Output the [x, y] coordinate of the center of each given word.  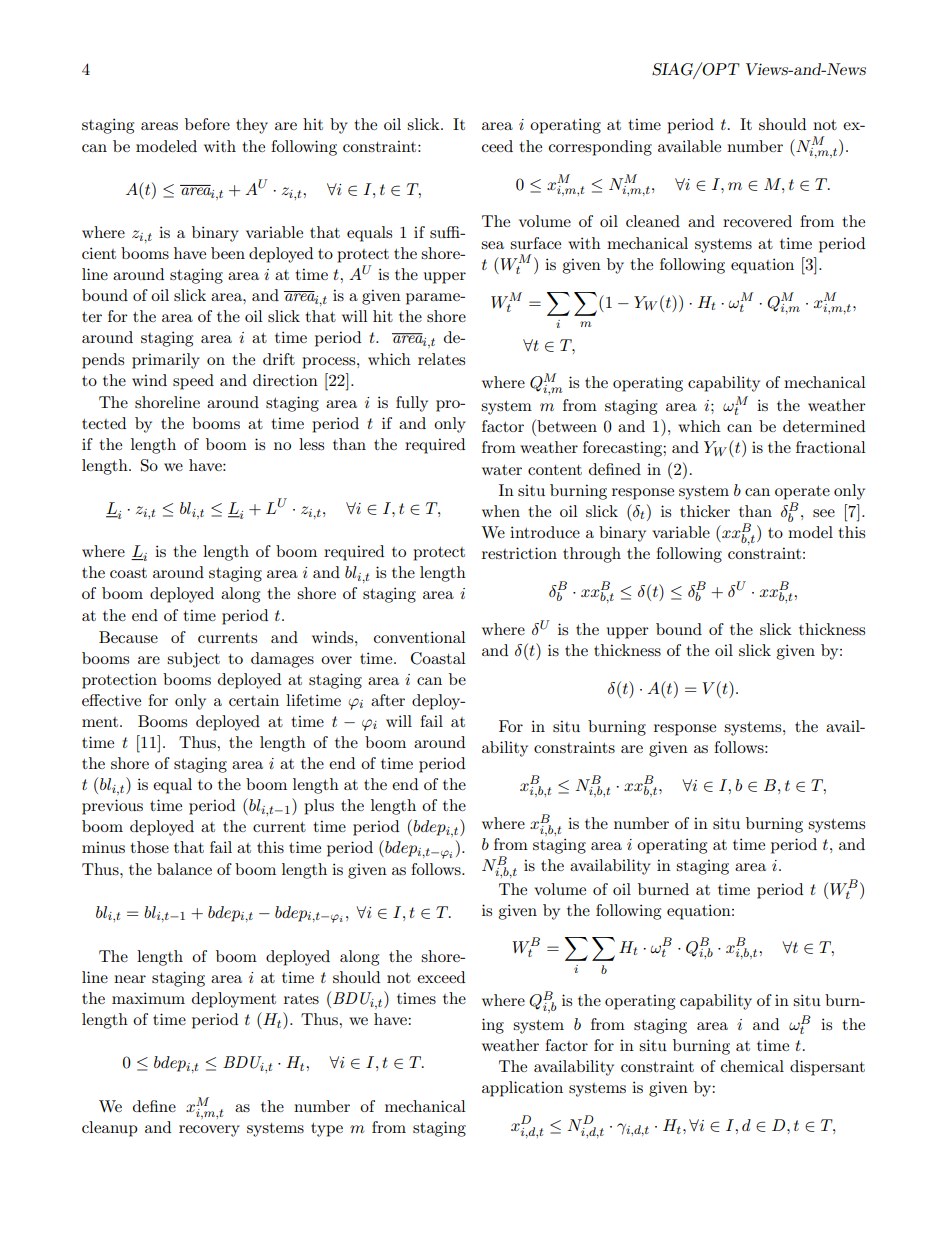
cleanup [110, 1129]
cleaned [653, 221]
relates [441, 359]
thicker [705, 511]
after [388, 700]
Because [128, 637]
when [501, 511]
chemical [752, 1066]
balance [184, 869]
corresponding [600, 148]
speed [193, 382]
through [592, 555]
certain [254, 700]
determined [824, 426]
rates [301, 999]
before [207, 124]
